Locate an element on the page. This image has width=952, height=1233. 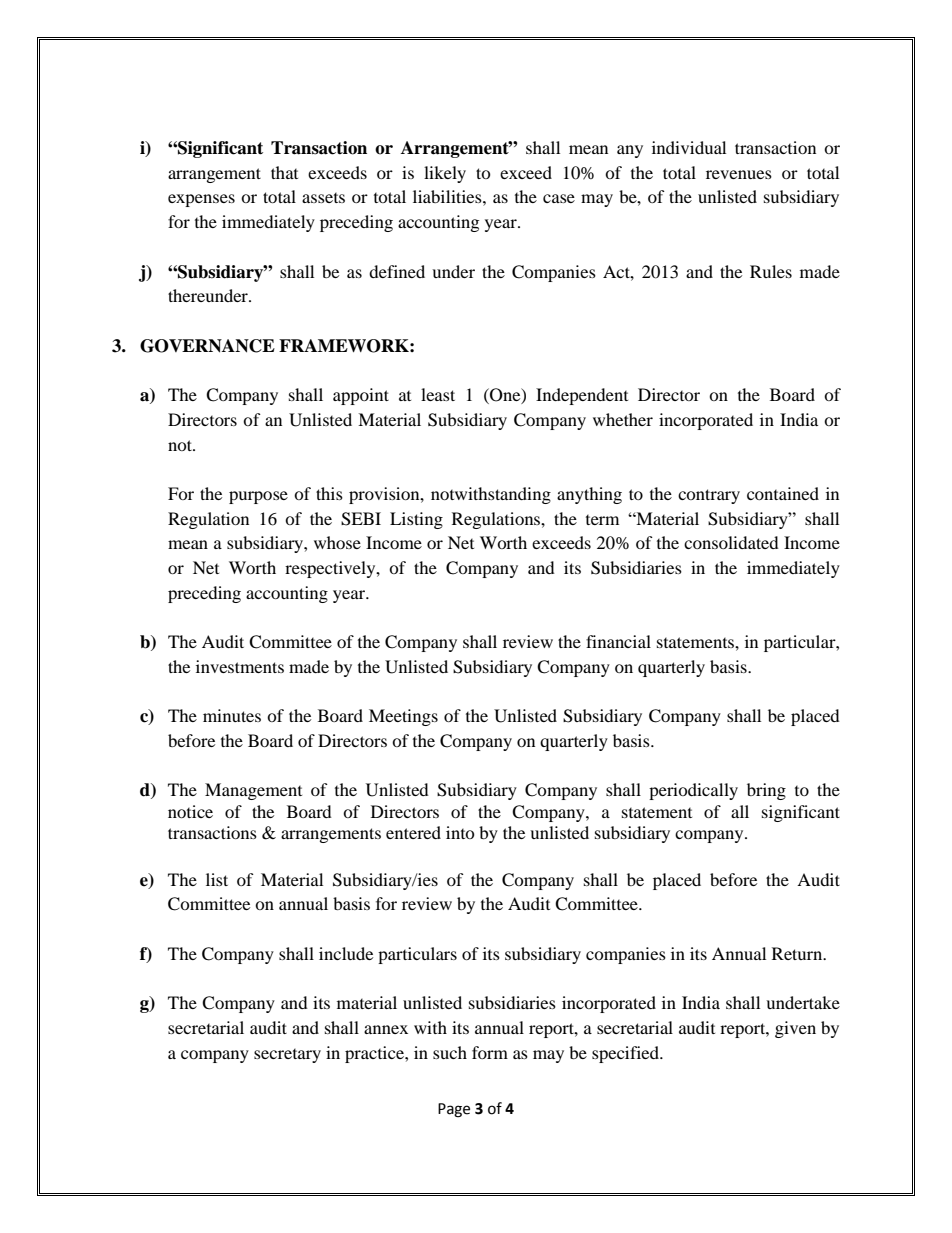
least is located at coordinates (438, 394).
